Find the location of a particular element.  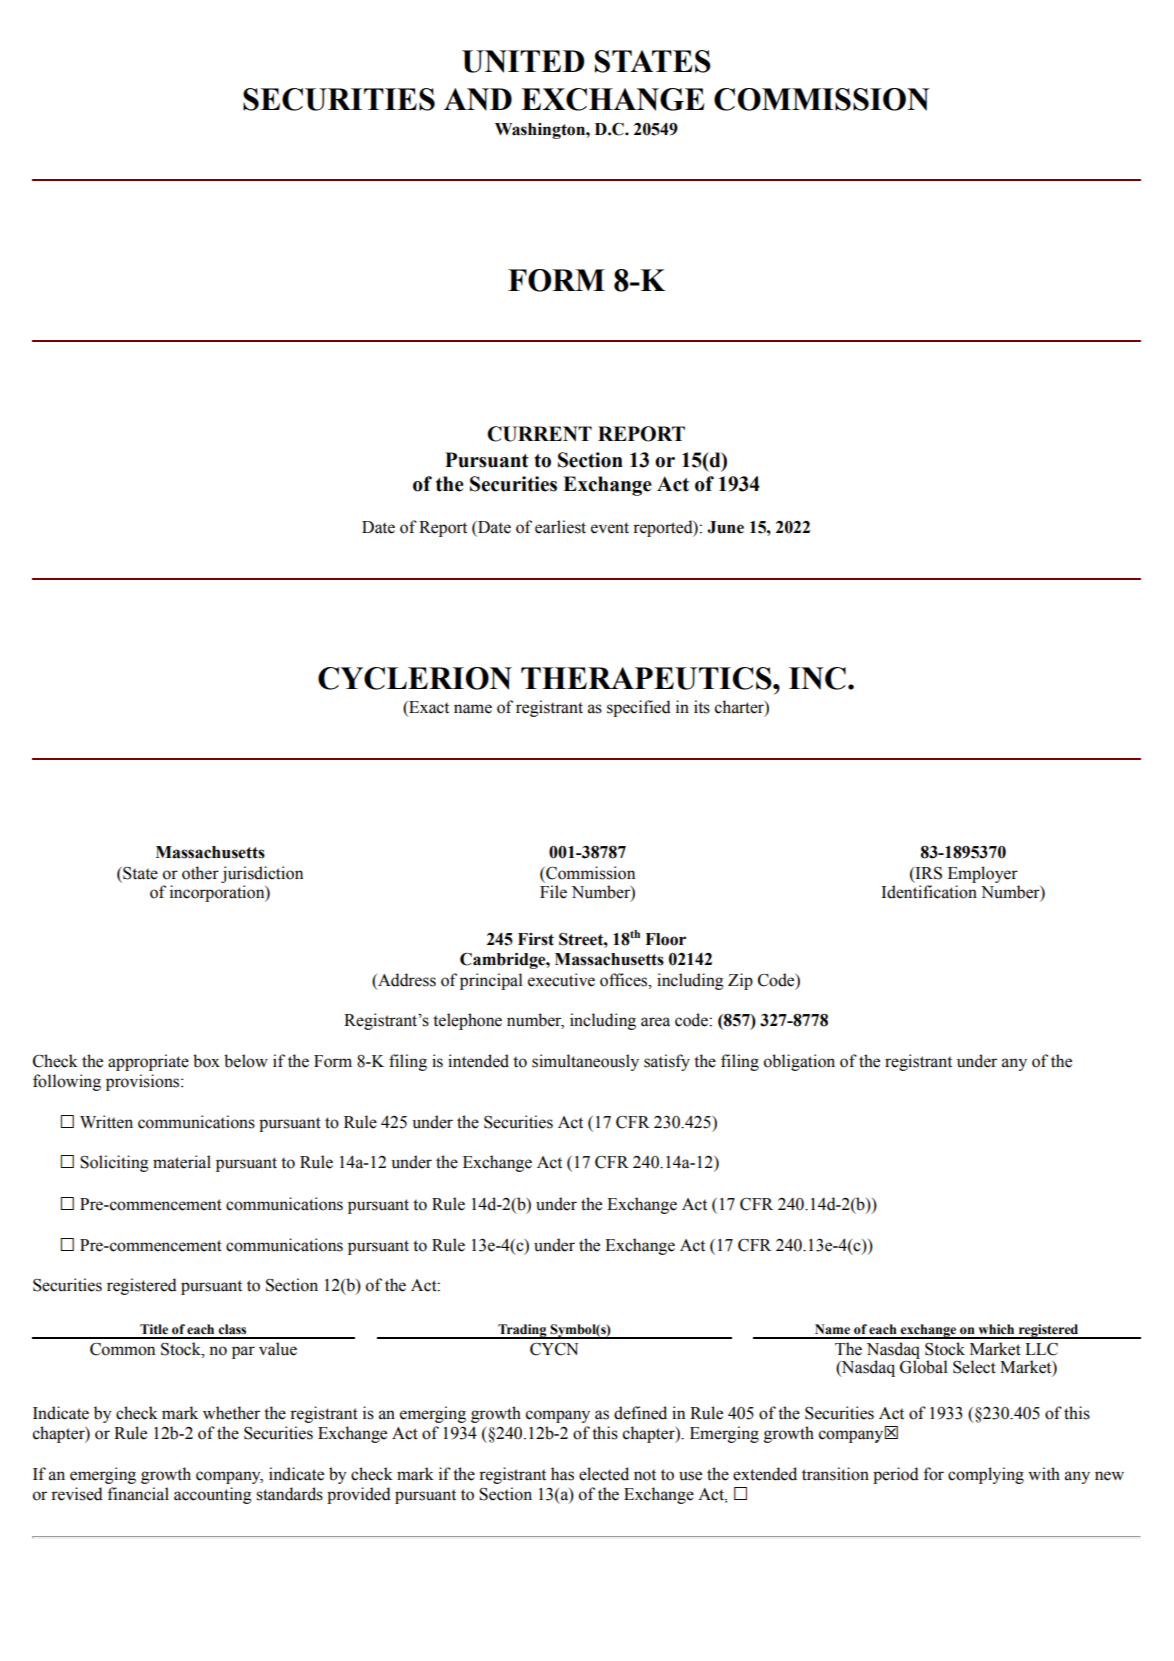

executive is located at coordinates (561, 980).
